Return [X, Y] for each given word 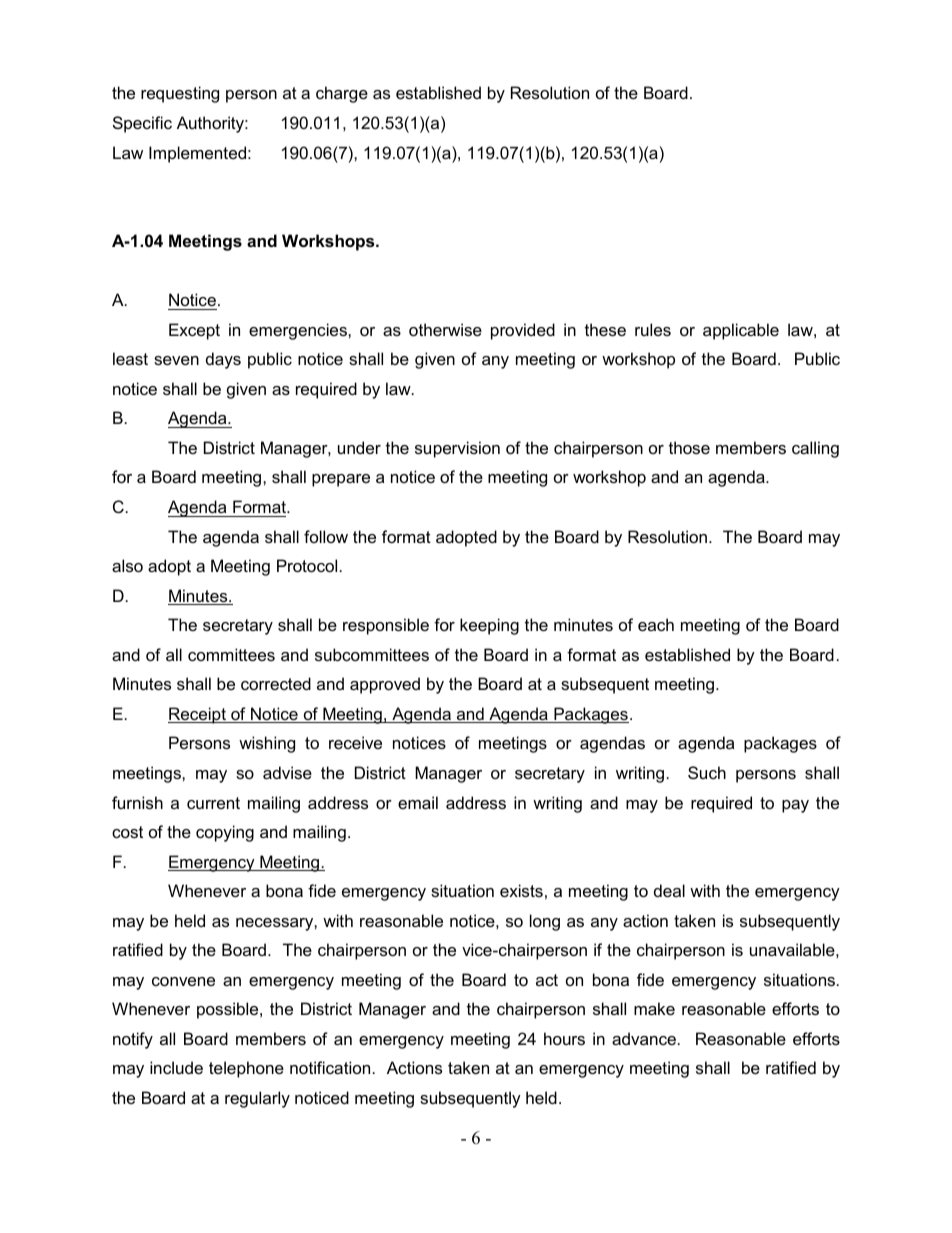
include [176, 1067]
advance [644, 1038]
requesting [180, 94]
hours [564, 1038]
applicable [741, 331]
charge [342, 94]
